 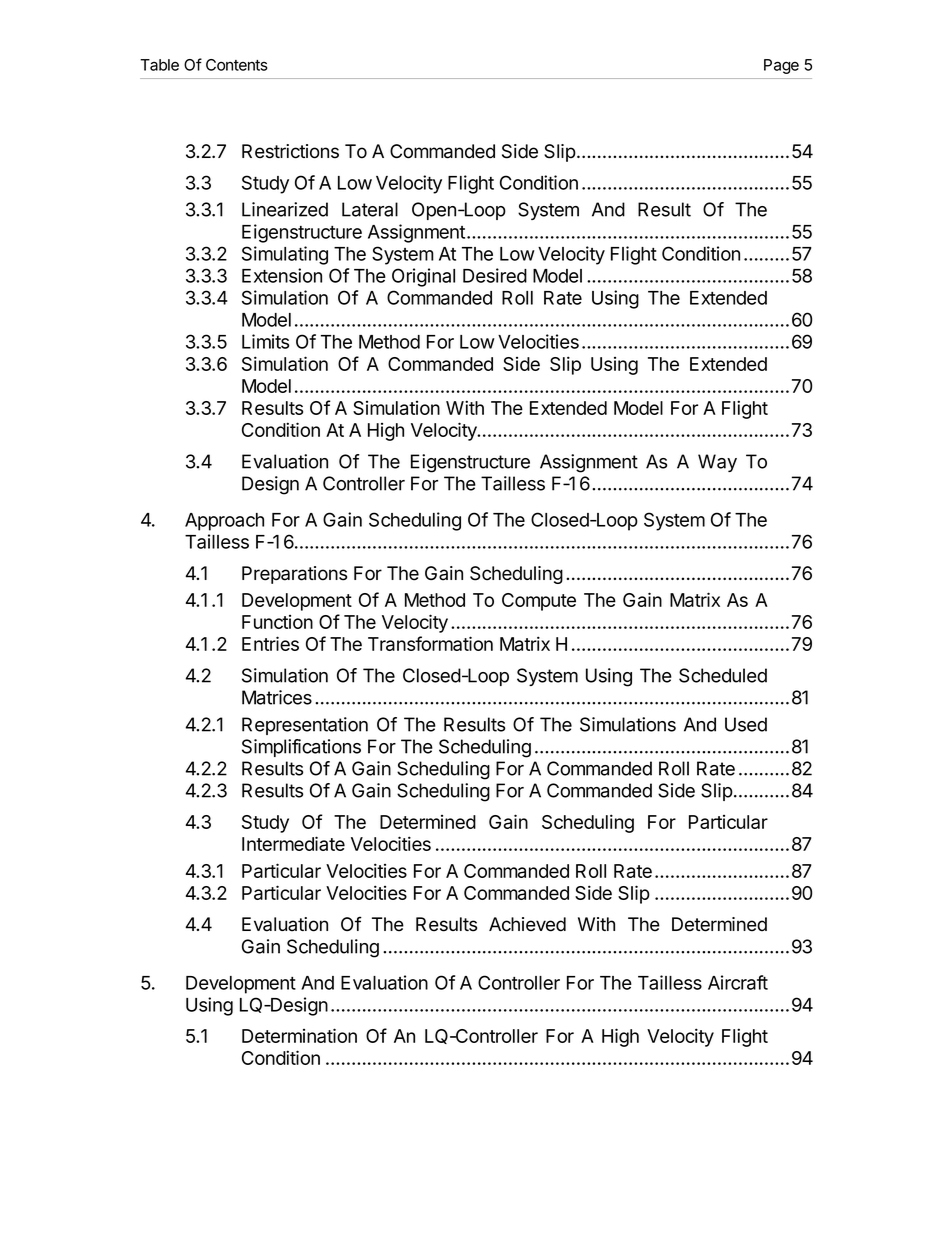 What do you see at coordinates (370, 209) in the screenshot?
I see `Lateral` at bounding box center [370, 209].
